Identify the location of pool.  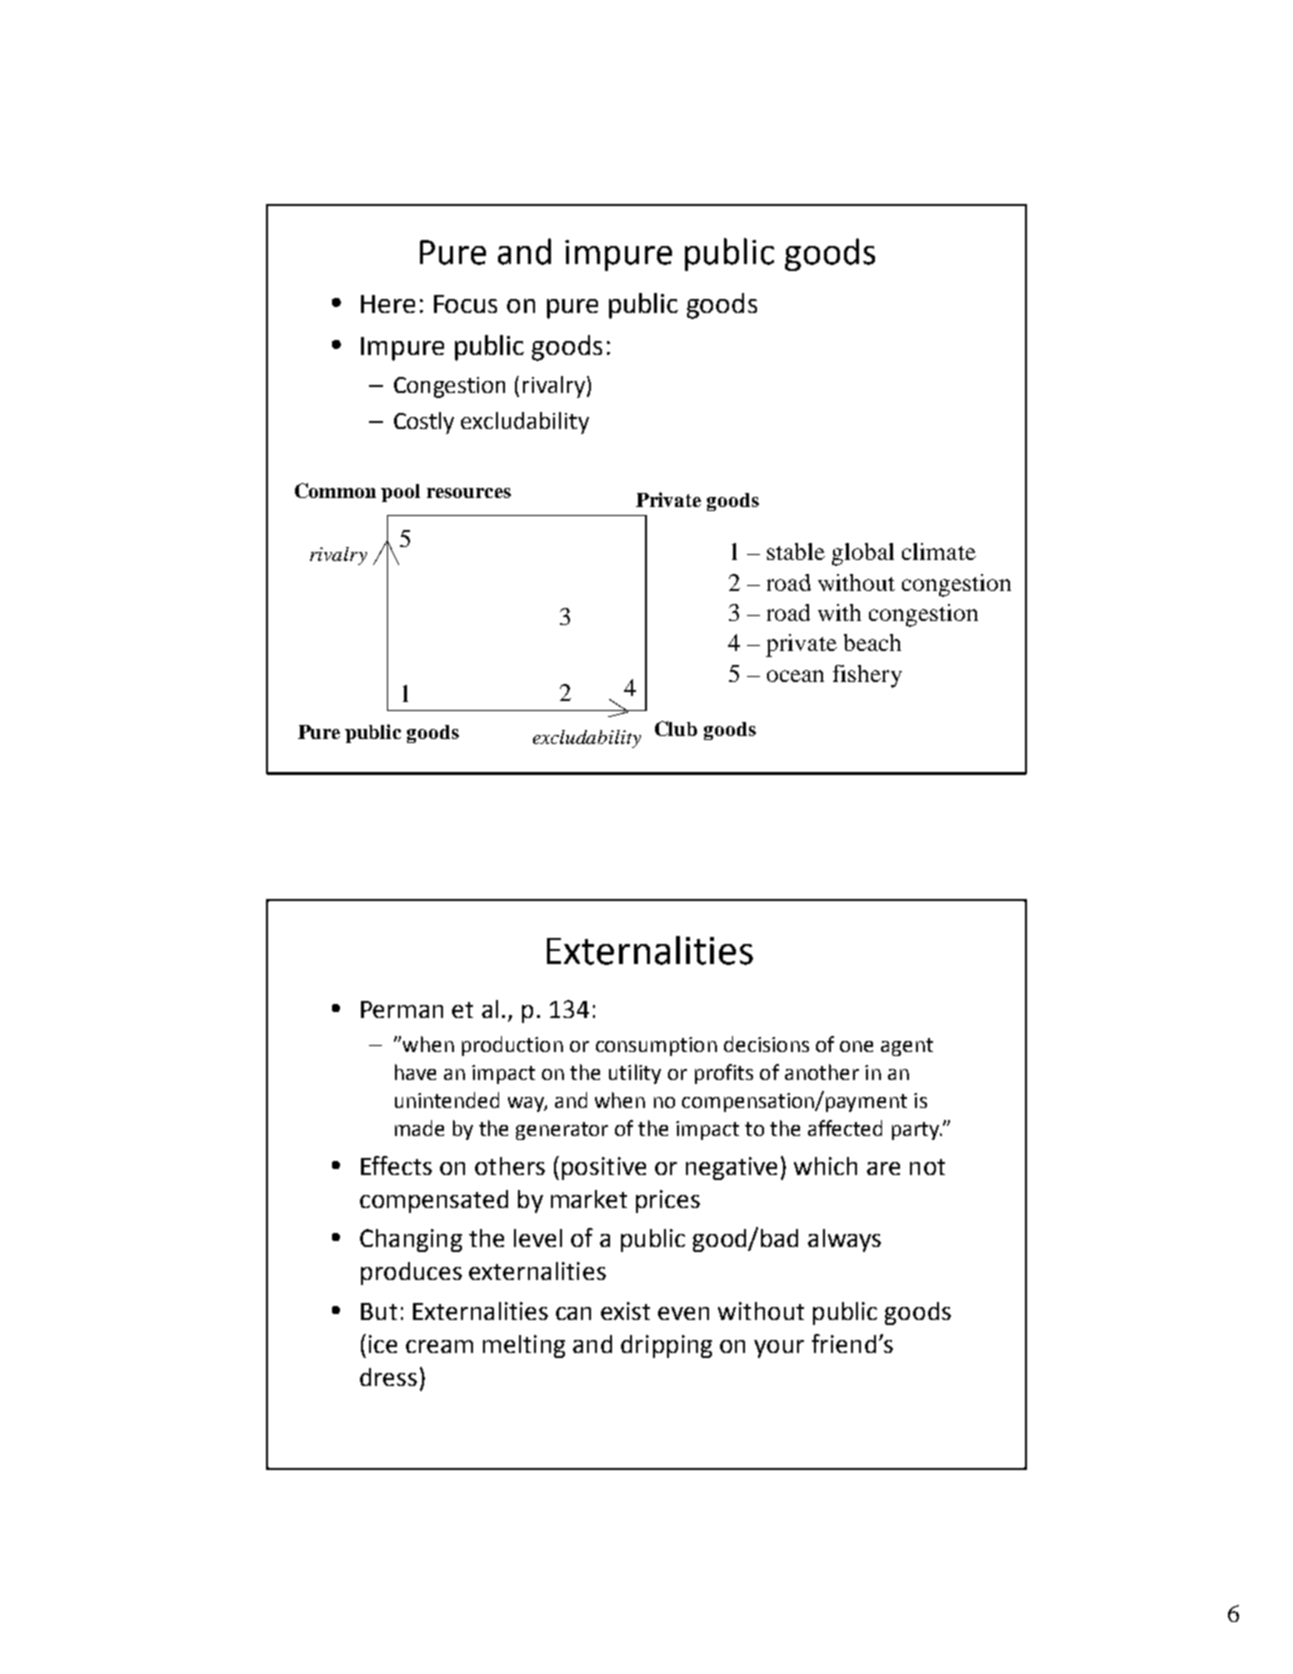
(400, 493).
